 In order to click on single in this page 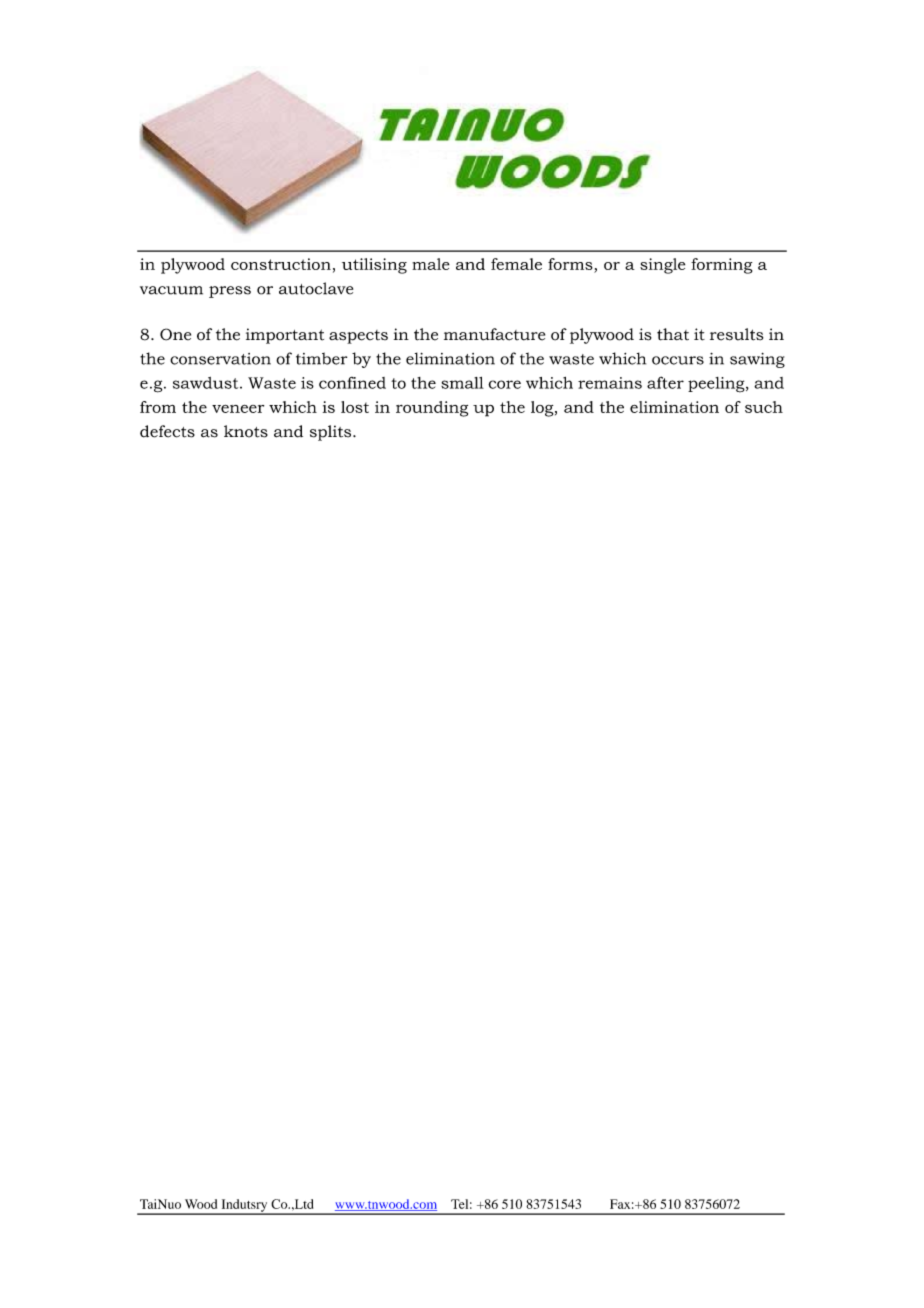, I will do `click(662, 266)`.
